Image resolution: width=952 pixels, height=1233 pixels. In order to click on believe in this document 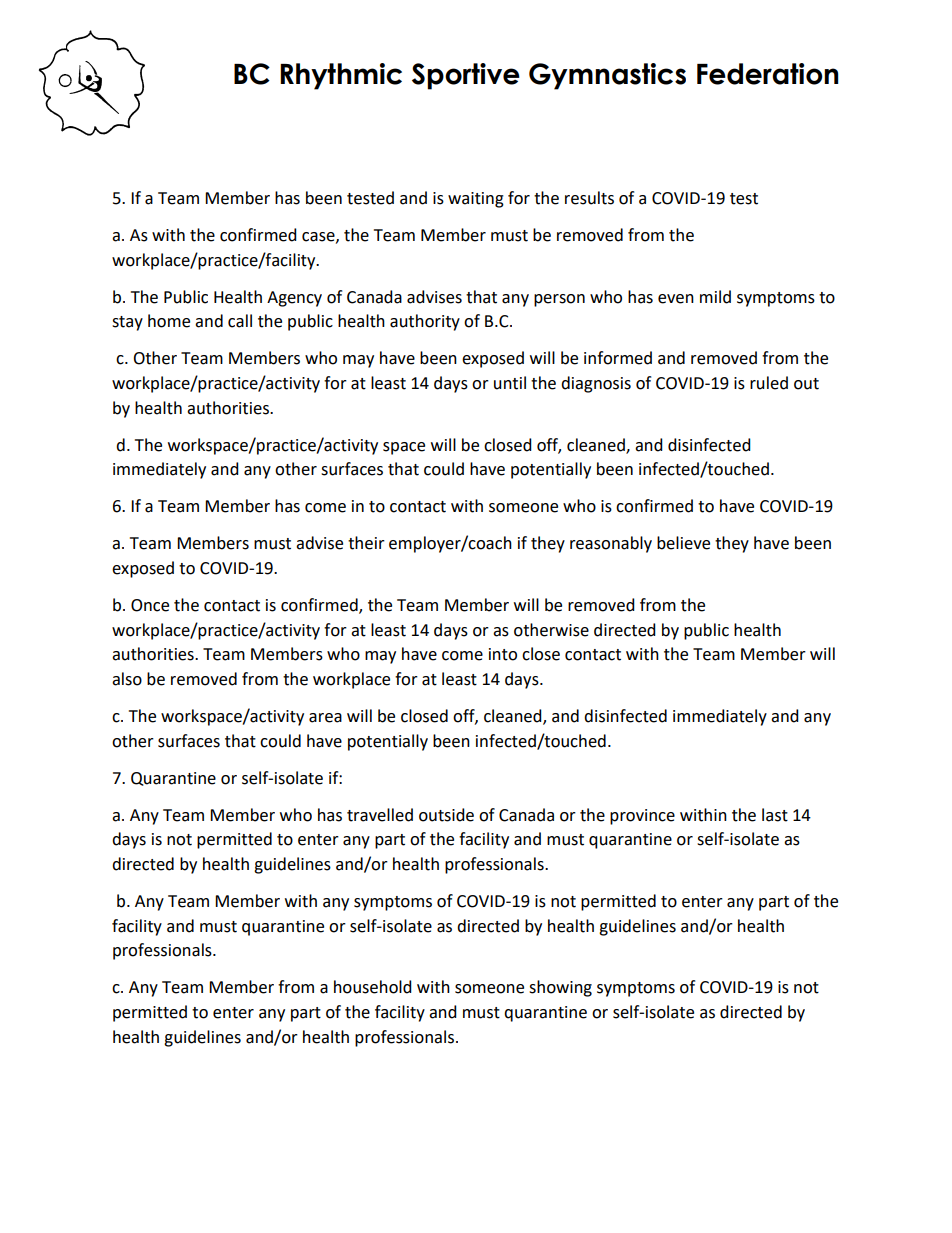, I will do `click(683, 543)`.
